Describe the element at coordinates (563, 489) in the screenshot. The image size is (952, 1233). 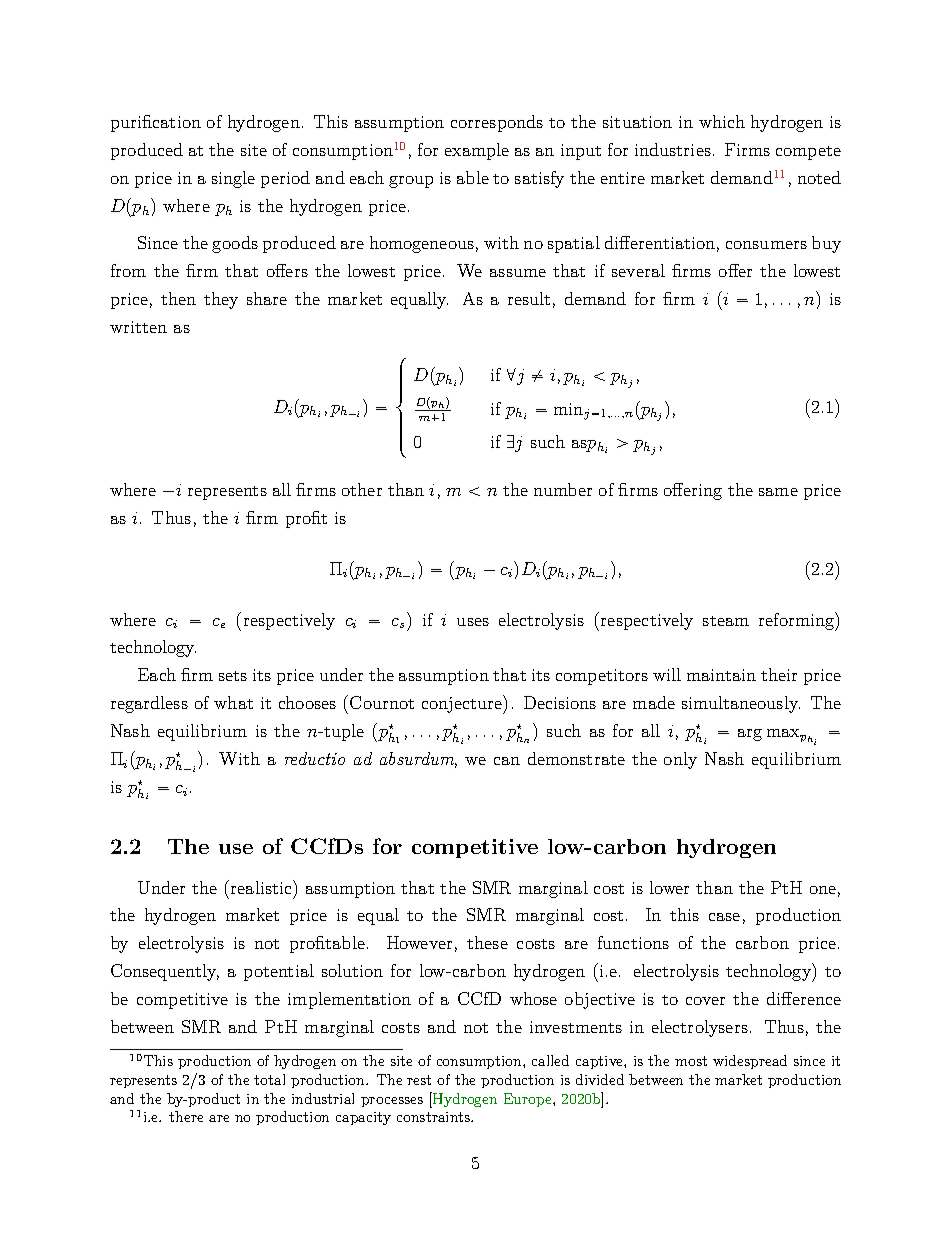
I see `number` at that location.
